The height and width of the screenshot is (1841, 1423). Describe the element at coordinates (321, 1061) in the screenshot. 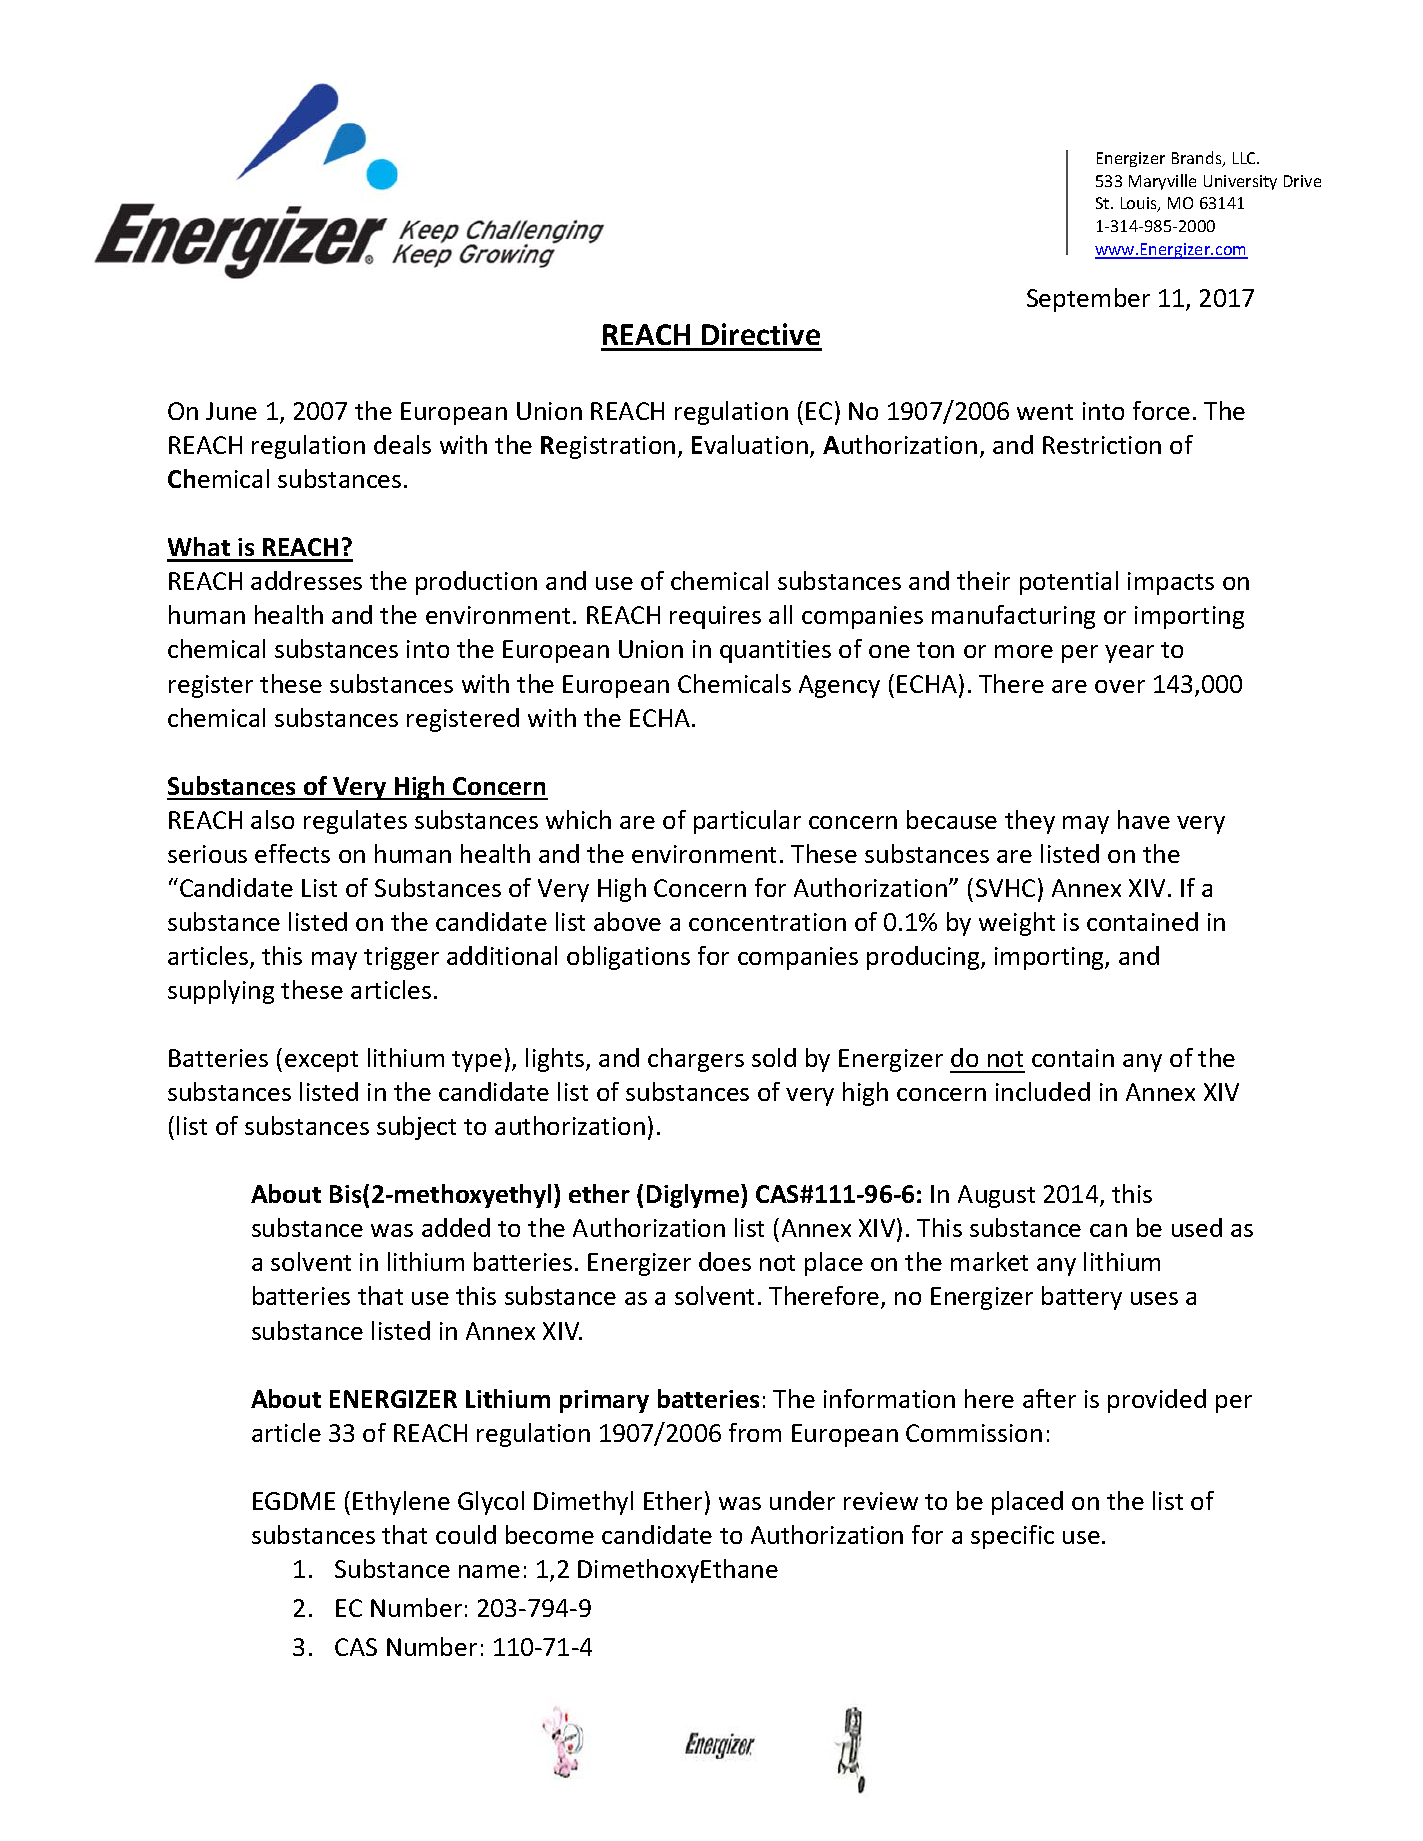

I see `except` at that location.
